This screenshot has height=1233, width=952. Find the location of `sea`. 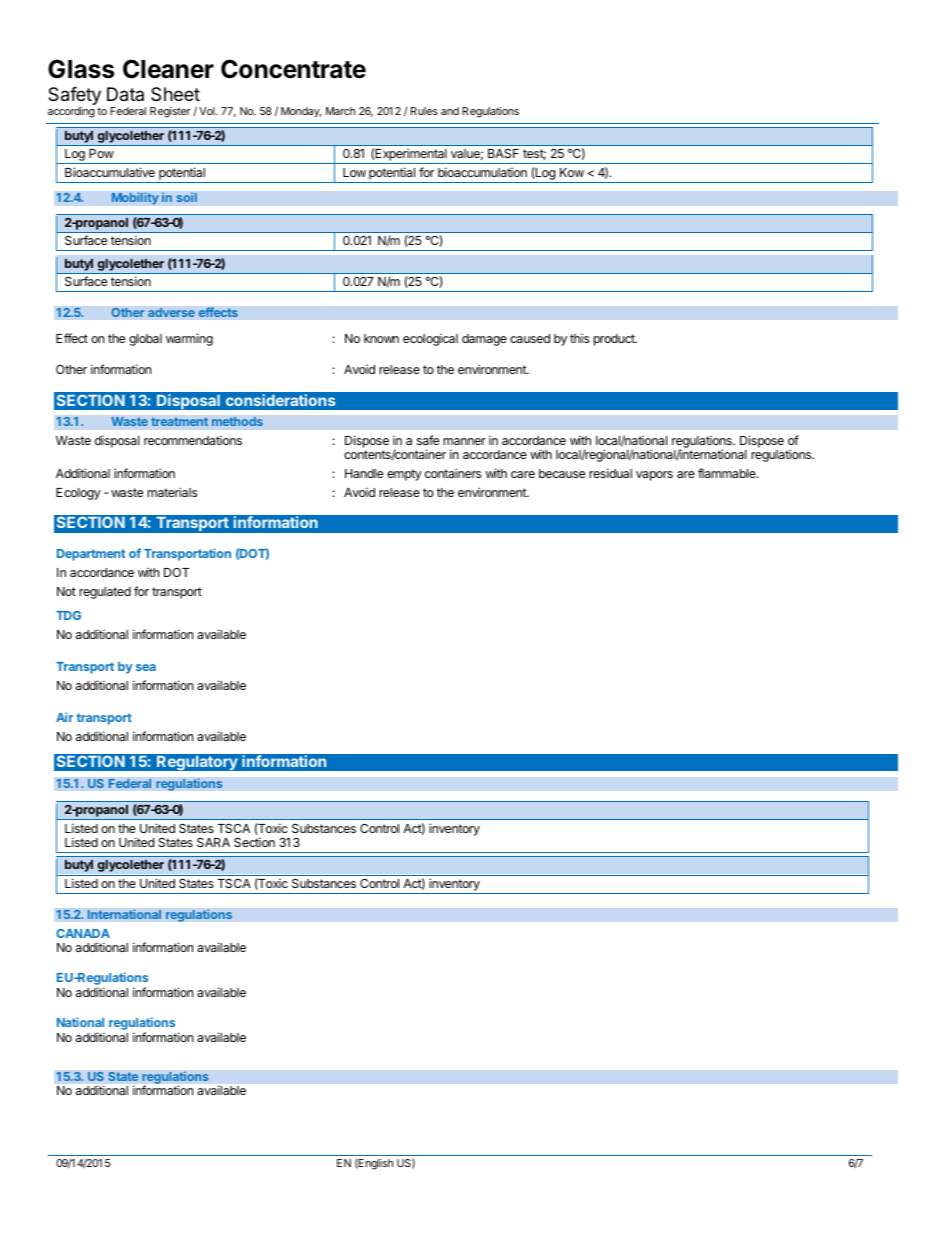

sea is located at coordinates (146, 667).
